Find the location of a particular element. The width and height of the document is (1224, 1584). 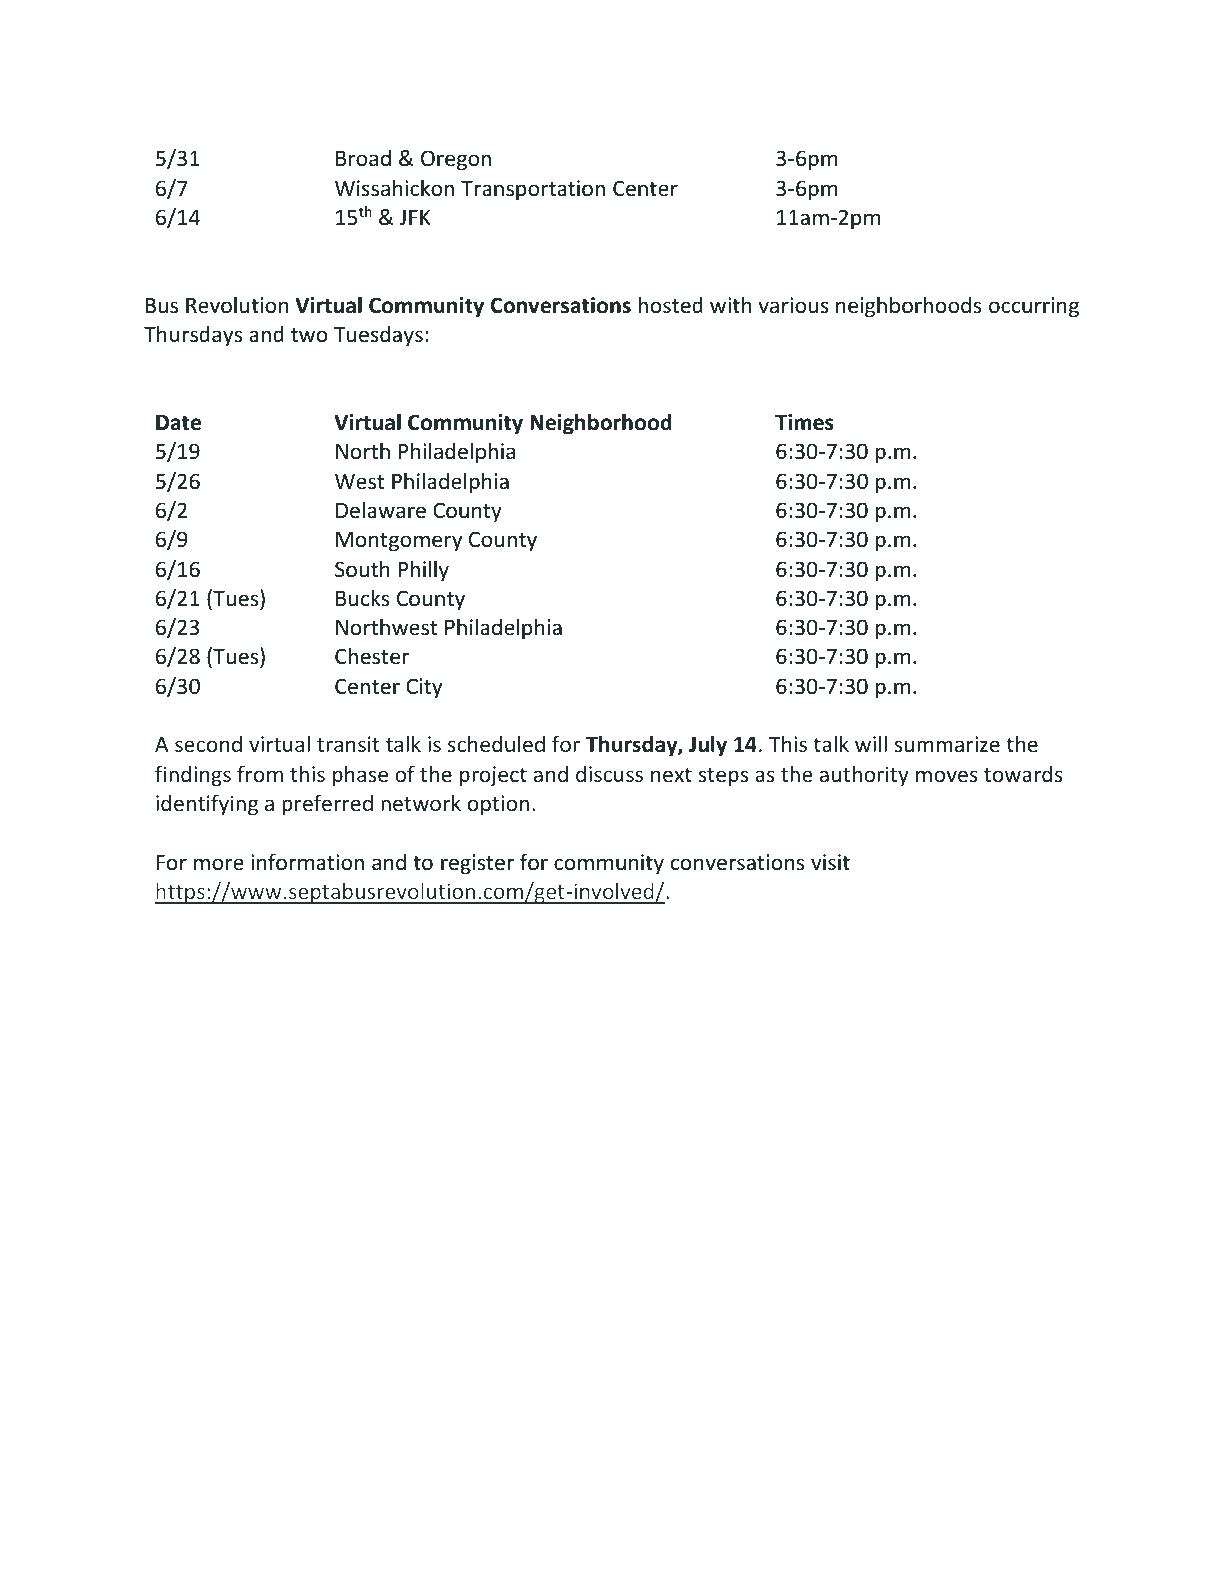

visit is located at coordinates (830, 862).
